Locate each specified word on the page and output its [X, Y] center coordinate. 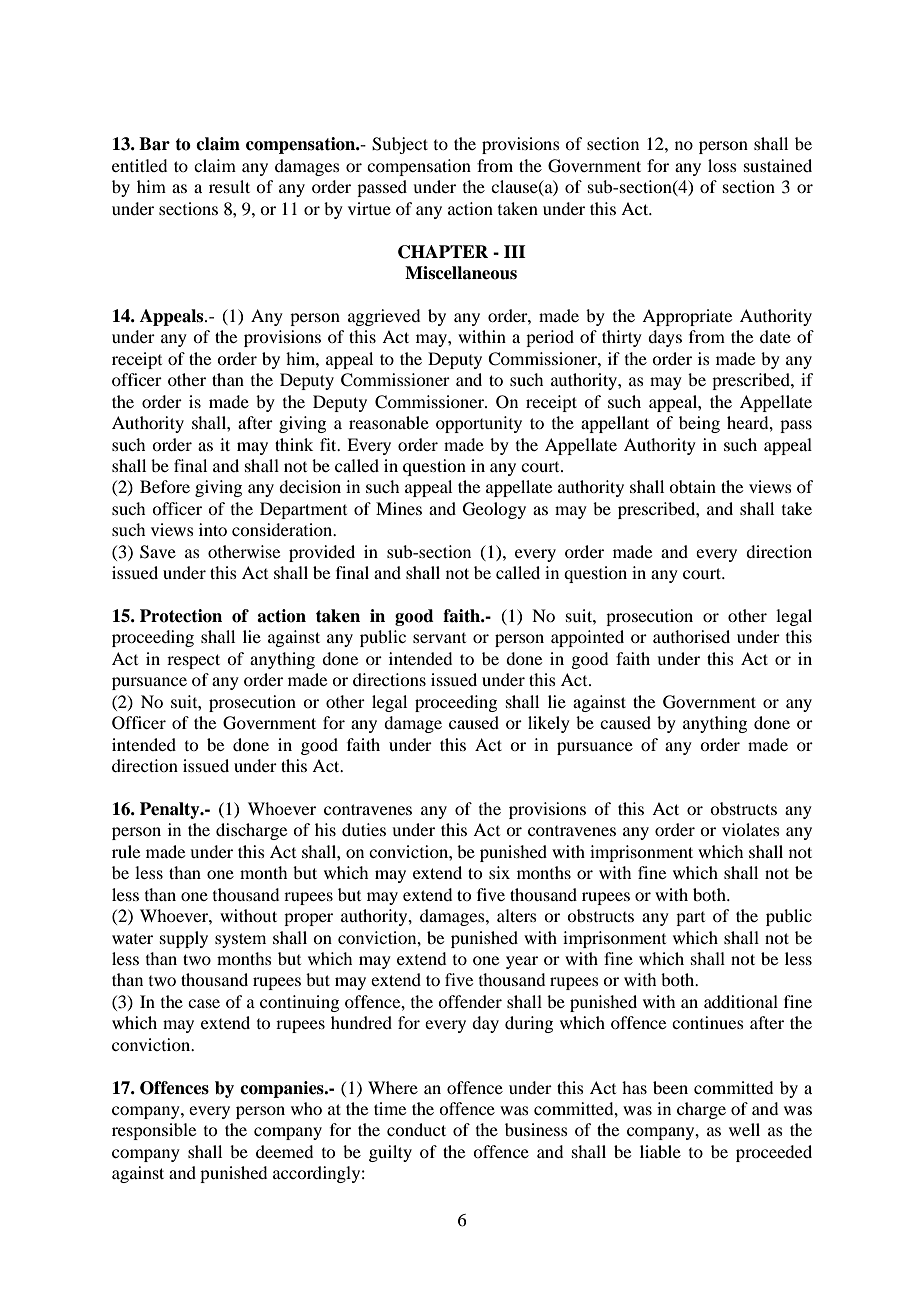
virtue [369, 208]
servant [439, 638]
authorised [691, 636]
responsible [154, 1131]
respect [193, 661]
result [229, 186]
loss [722, 165]
